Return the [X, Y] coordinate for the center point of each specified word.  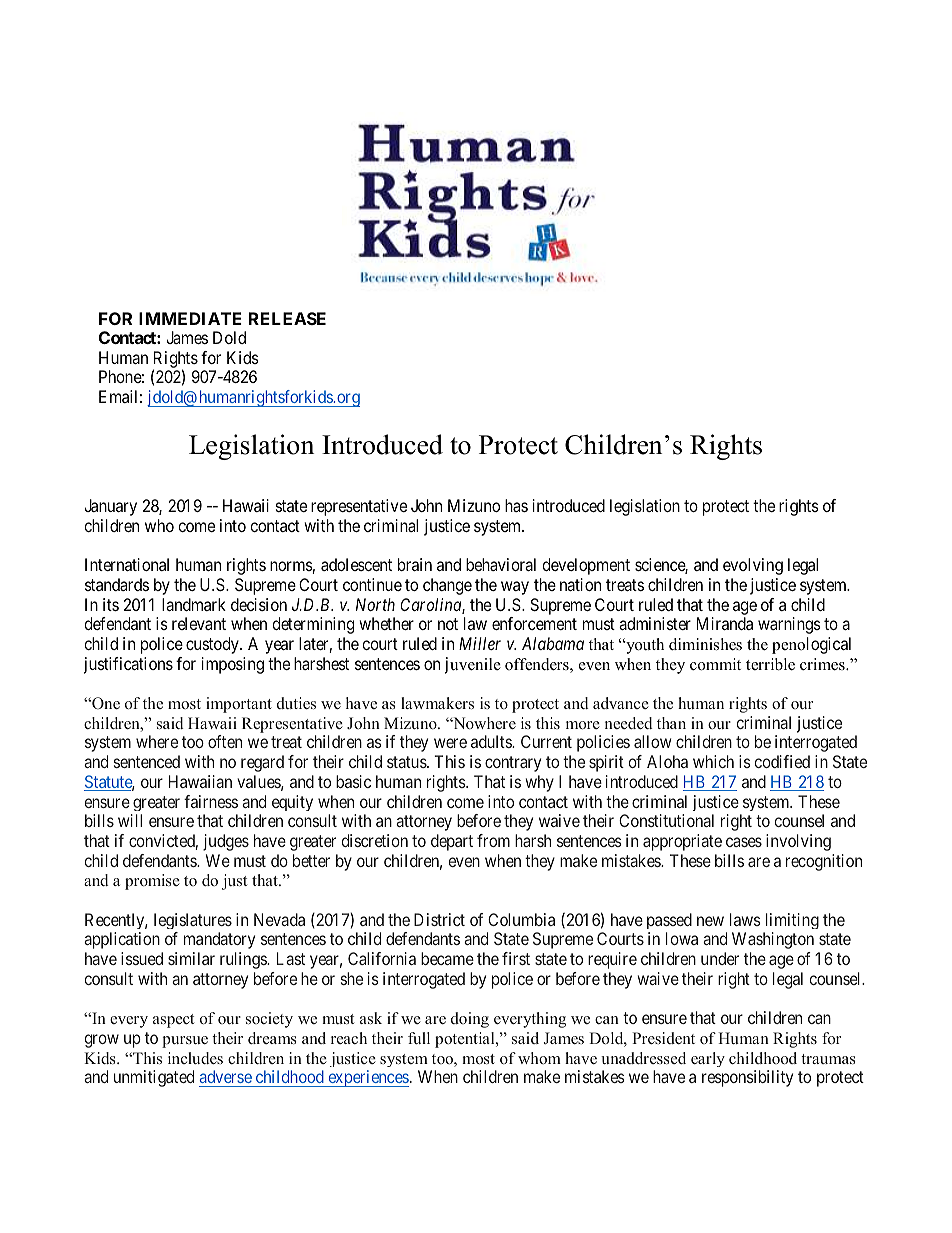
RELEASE [287, 318]
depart [452, 842]
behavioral [501, 564]
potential [466, 1040]
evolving [753, 566]
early [708, 1059]
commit [715, 664]
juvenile [473, 665]
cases [744, 842]
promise [152, 882]
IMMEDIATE [190, 318]
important [239, 705]
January [110, 507]
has [516, 505]
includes [195, 1058]
